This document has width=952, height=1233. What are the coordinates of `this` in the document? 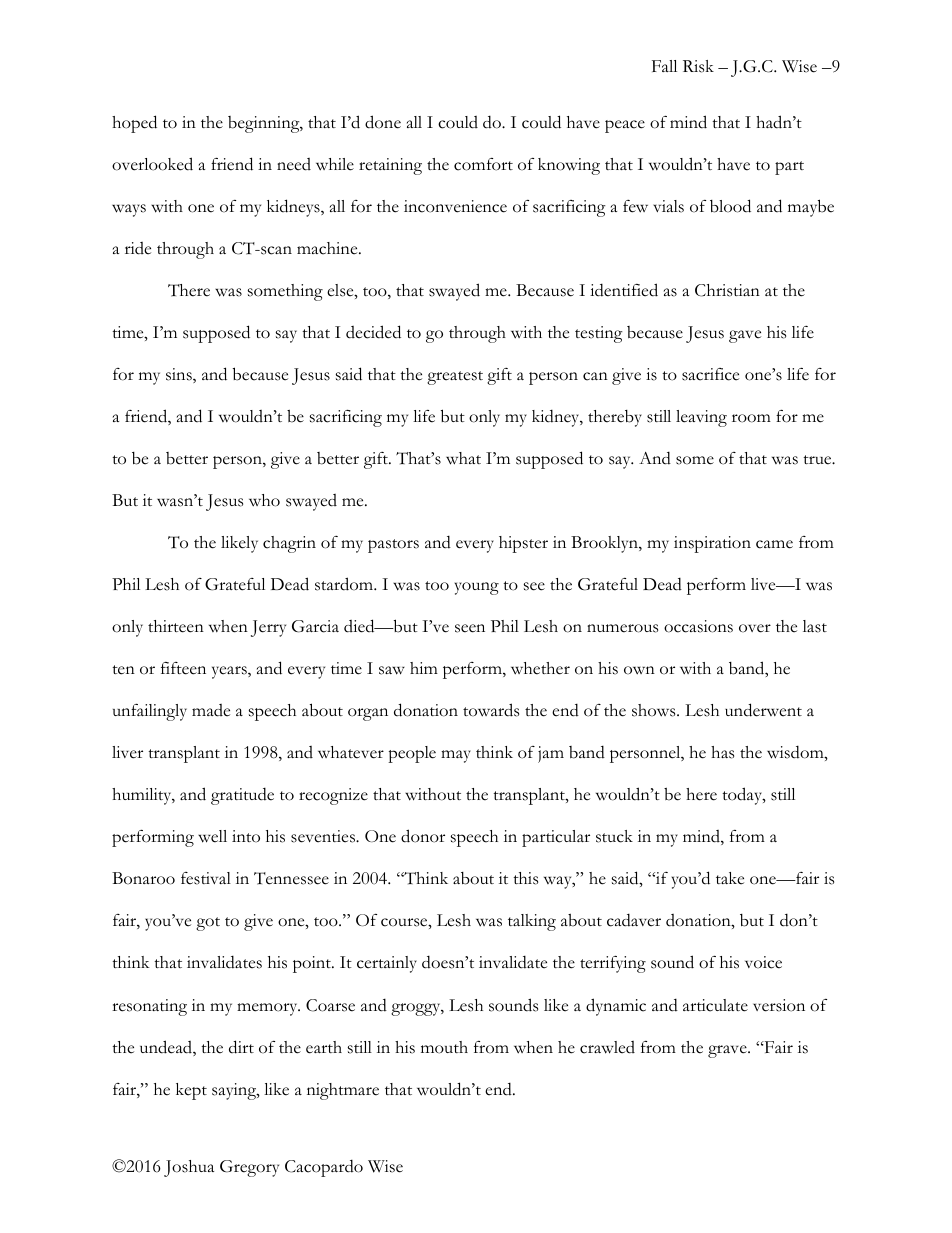 It's located at (525, 878).
